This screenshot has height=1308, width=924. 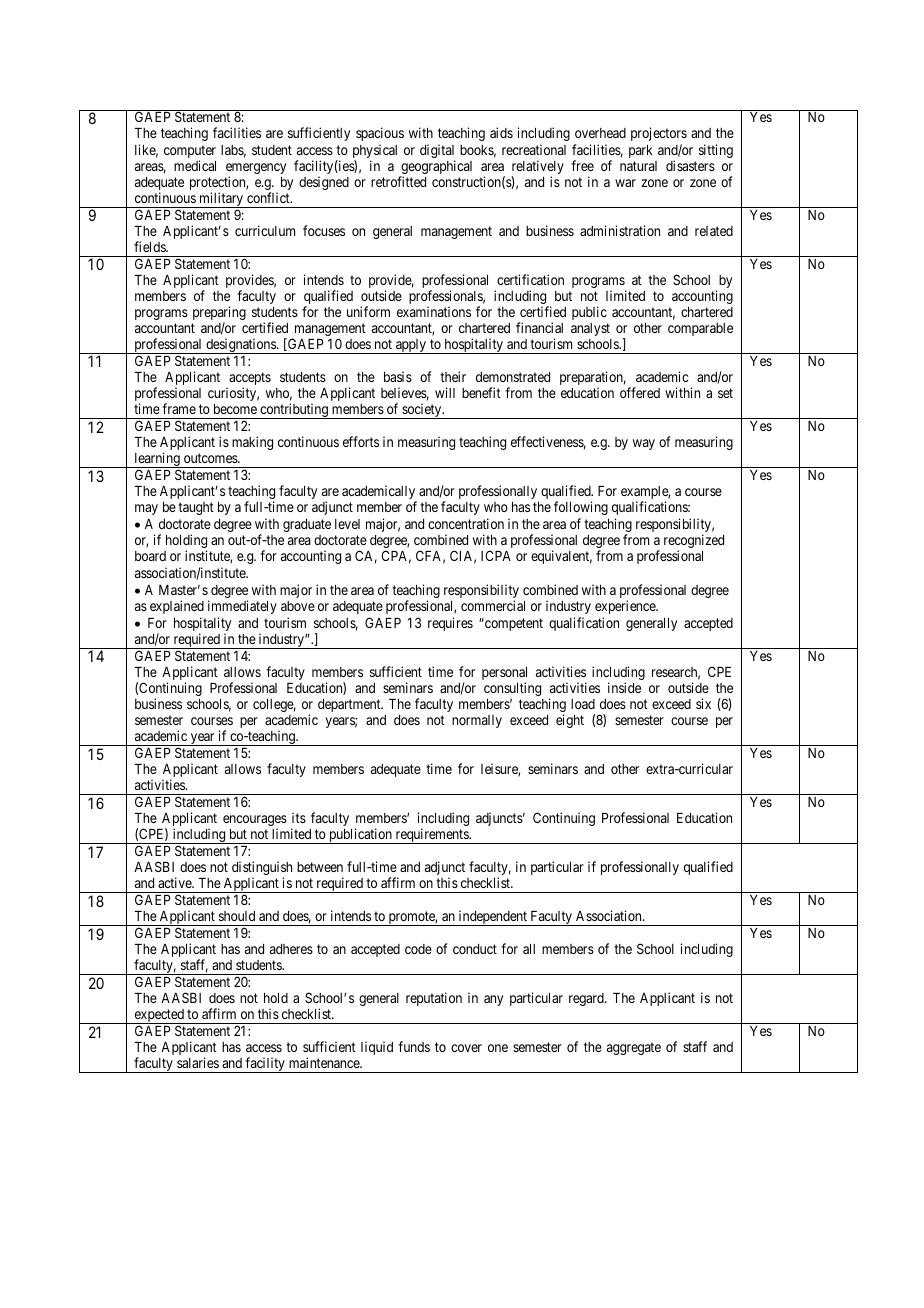 What do you see at coordinates (437, 152) in the screenshot?
I see `digital` at bounding box center [437, 152].
